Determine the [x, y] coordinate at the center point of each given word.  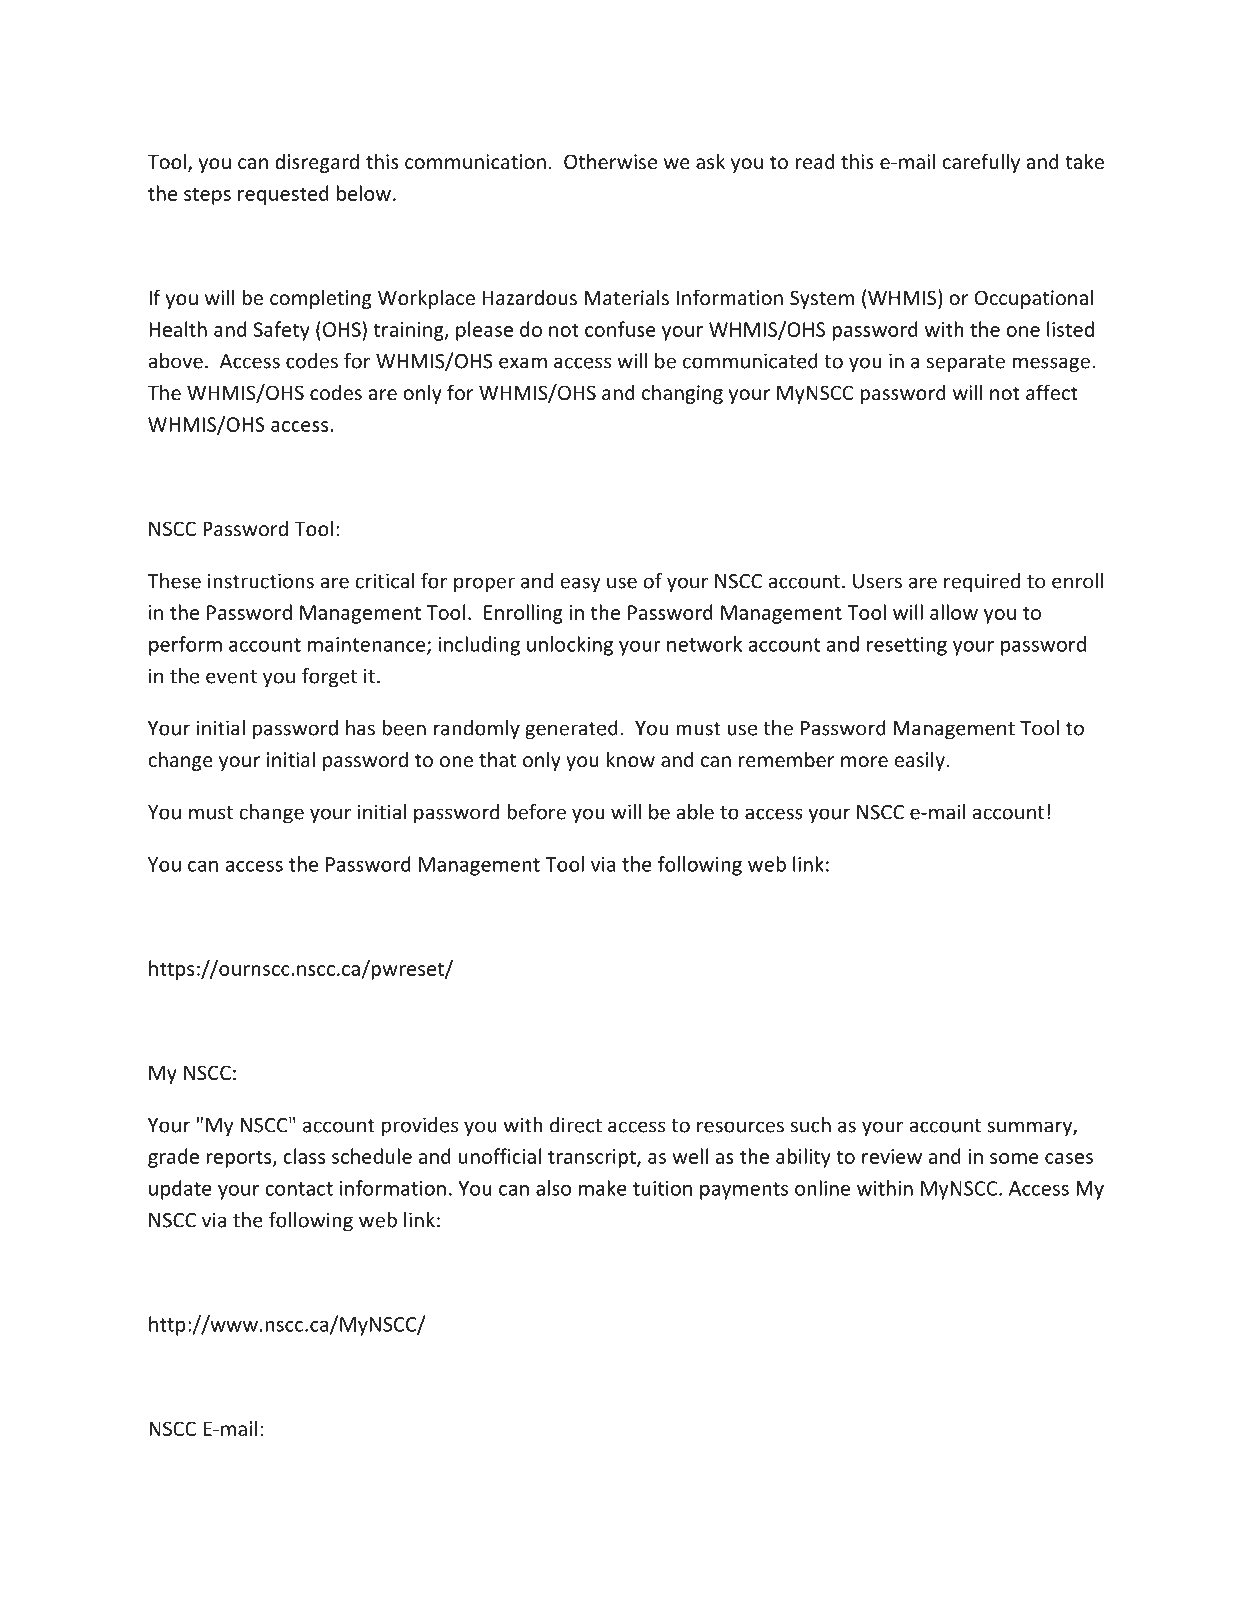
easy [580, 585]
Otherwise [610, 161]
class [304, 1156]
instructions [261, 581]
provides [420, 1127]
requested [283, 195]
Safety [282, 331]
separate [966, 364]
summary [1030, 1128]
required [982, 583]
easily [919, 761]
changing [682, 394]
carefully [981, 163]
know [631, 759]
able [695, 812]
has [360, 728]
